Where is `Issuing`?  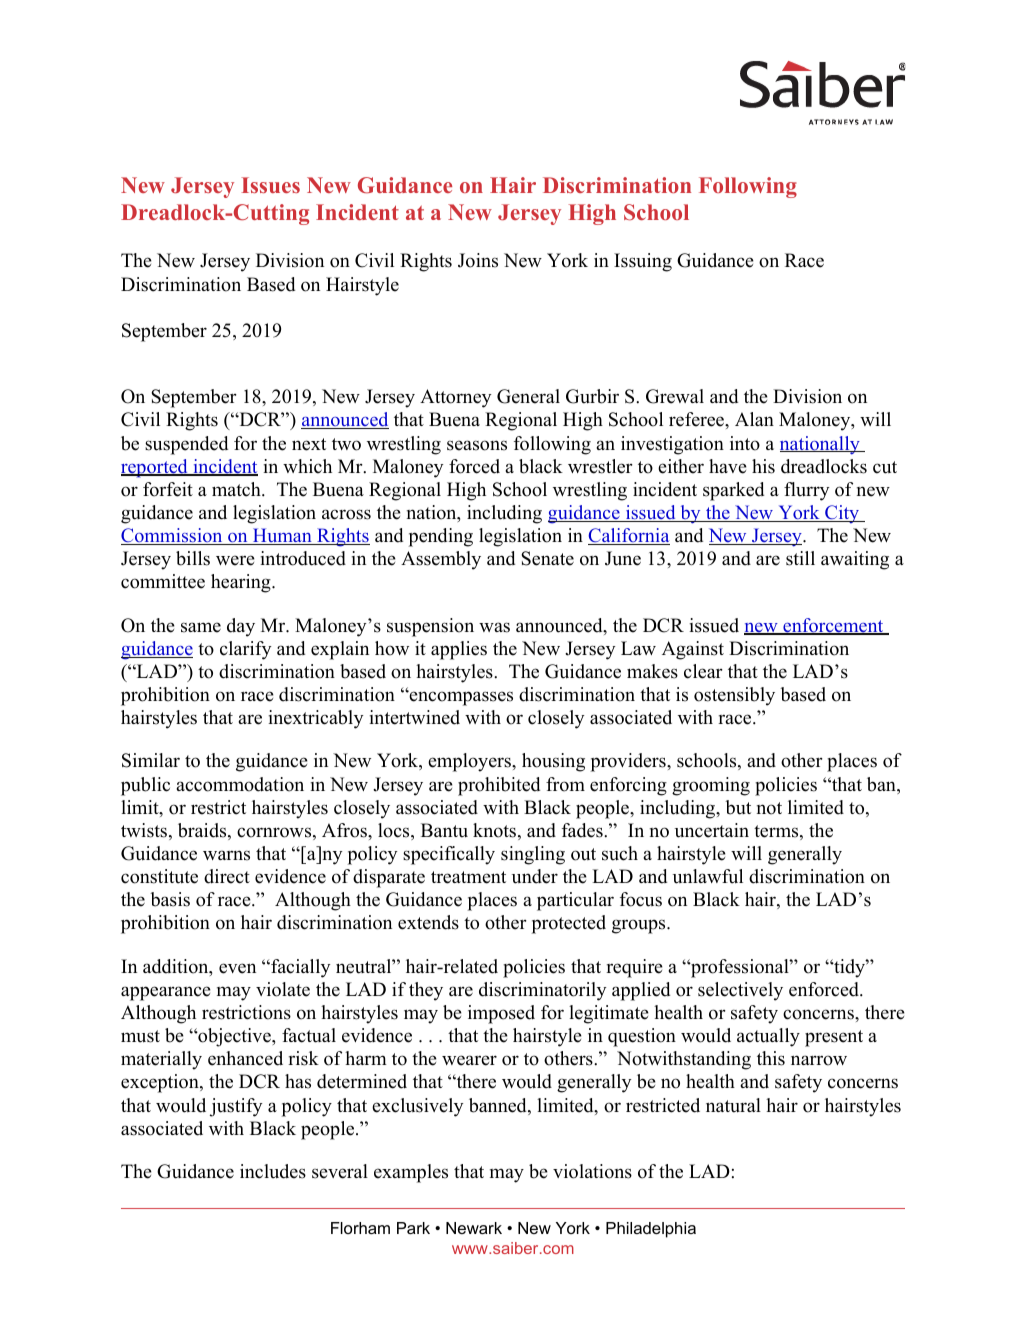 Issuing is located at coordinates (643, 262).
